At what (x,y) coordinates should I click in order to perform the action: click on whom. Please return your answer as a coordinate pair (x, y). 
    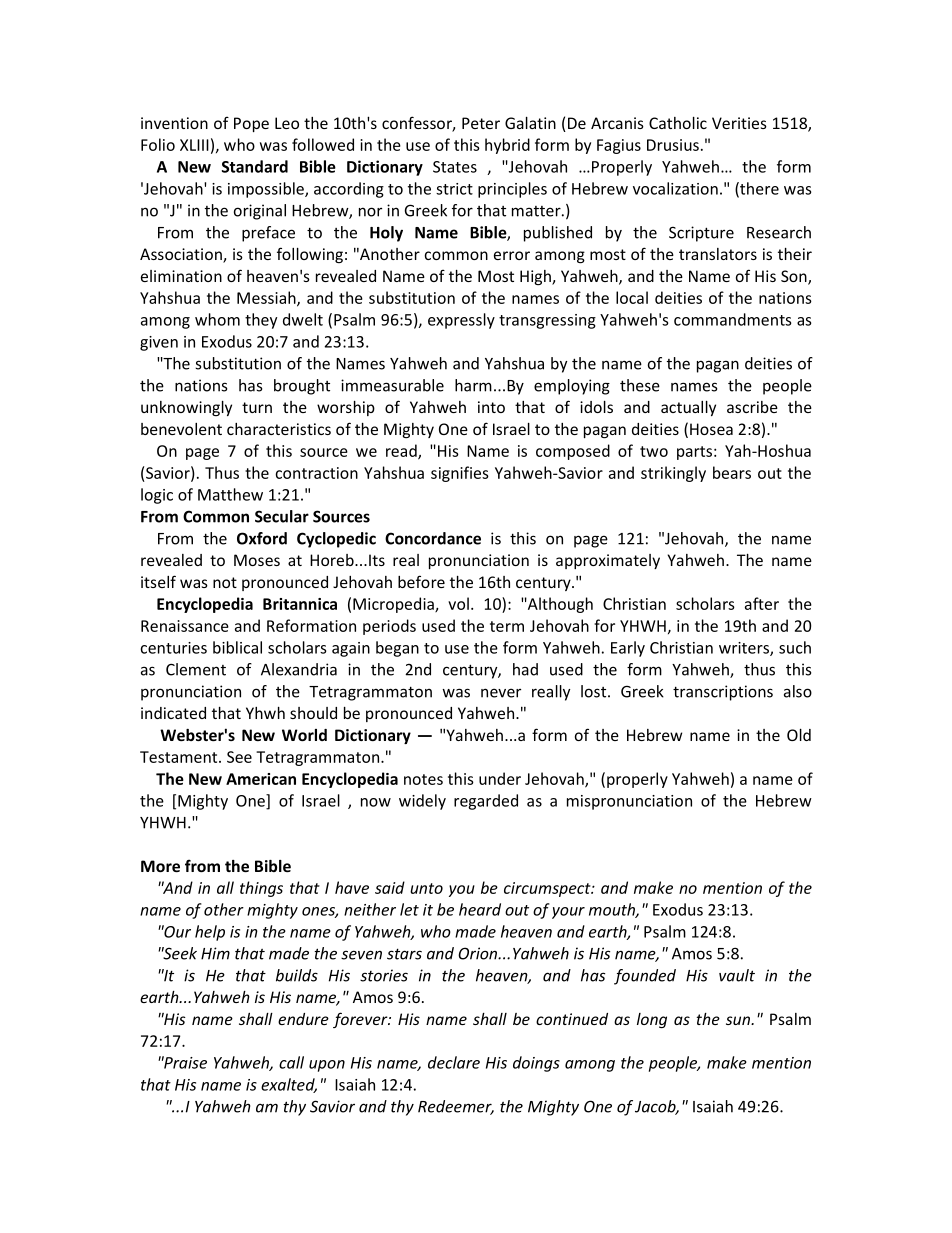
    Looking at the image, I should click on (217, 319).
